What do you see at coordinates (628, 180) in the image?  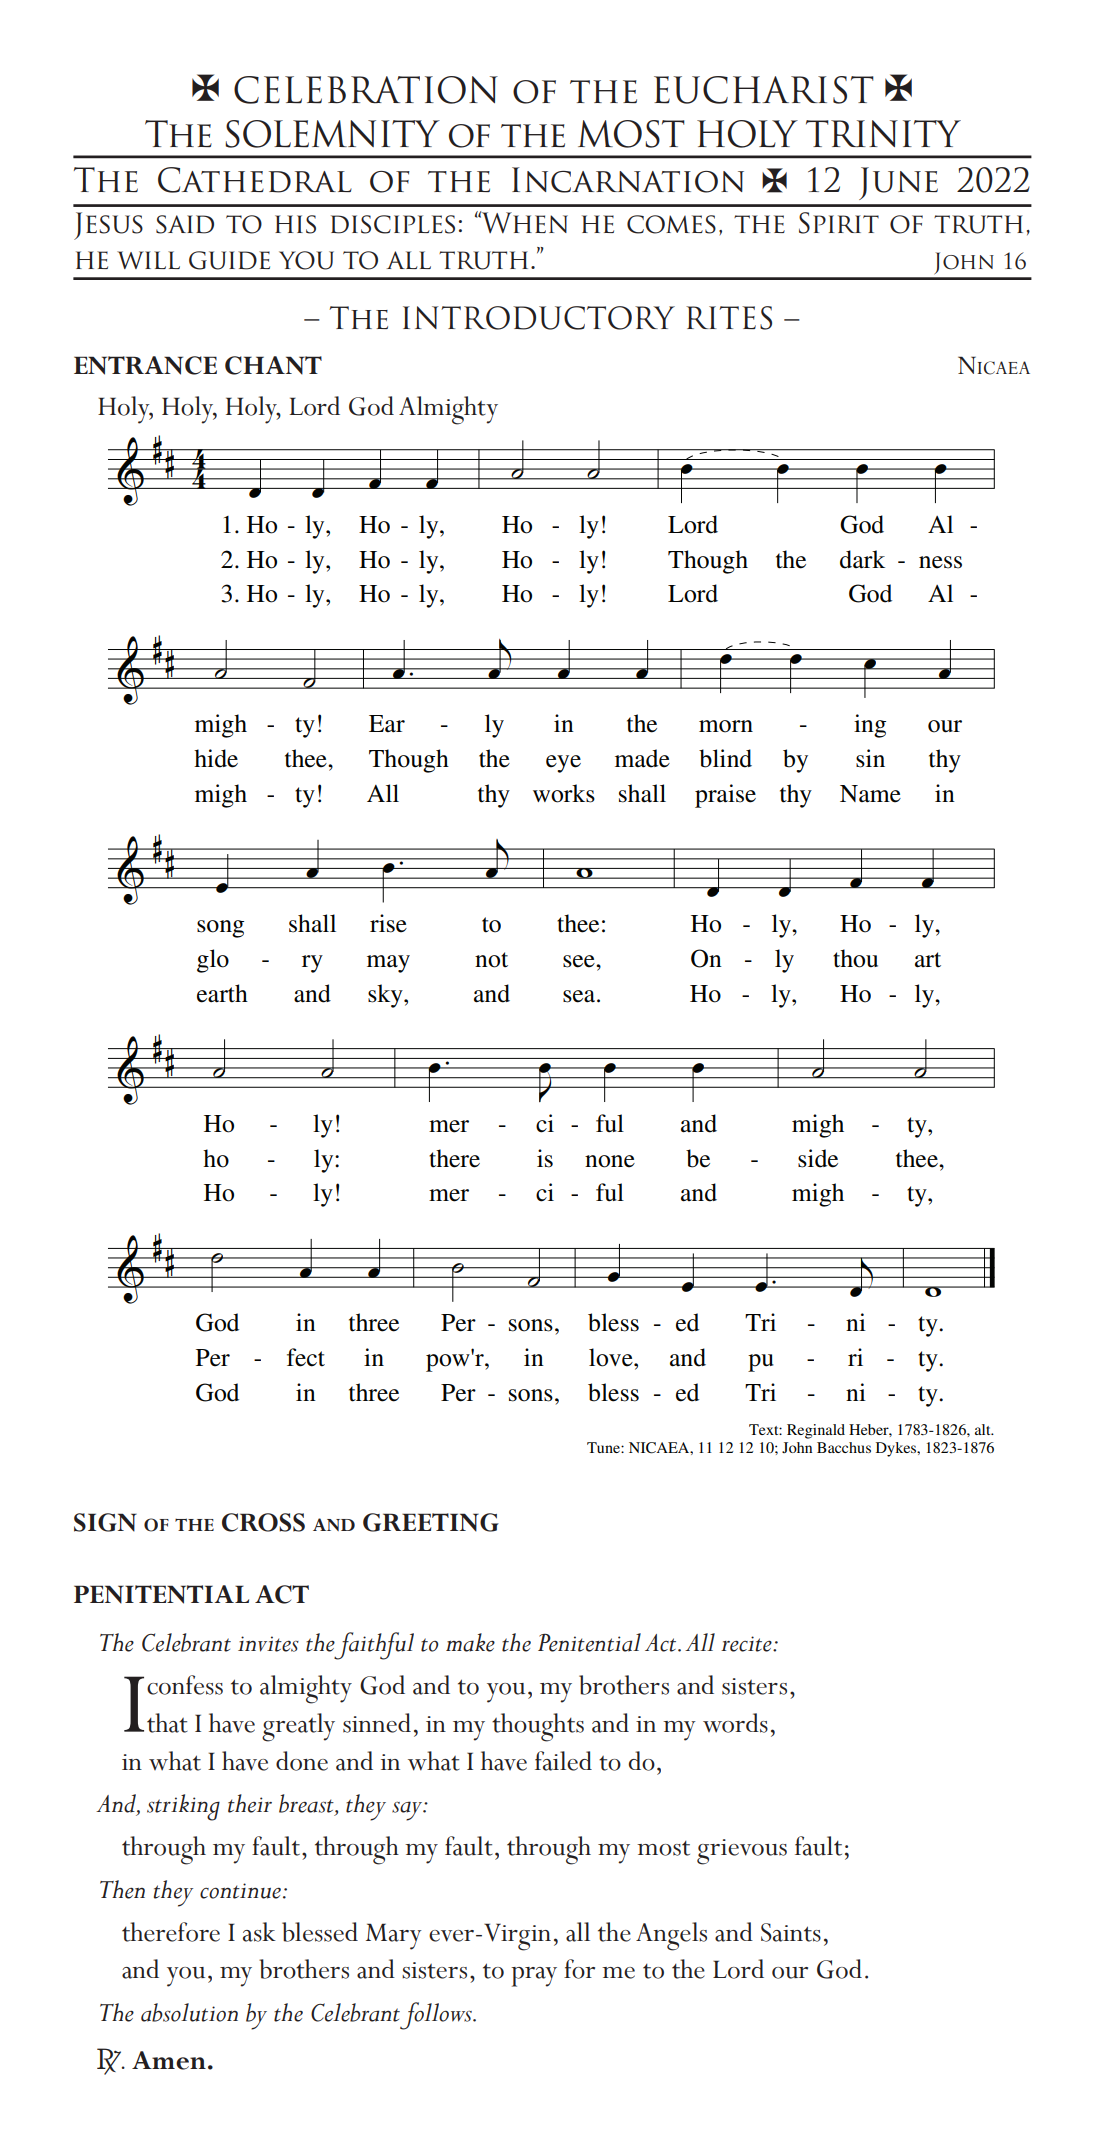 I see `Incarnation` at bounding box center [628, 180].
